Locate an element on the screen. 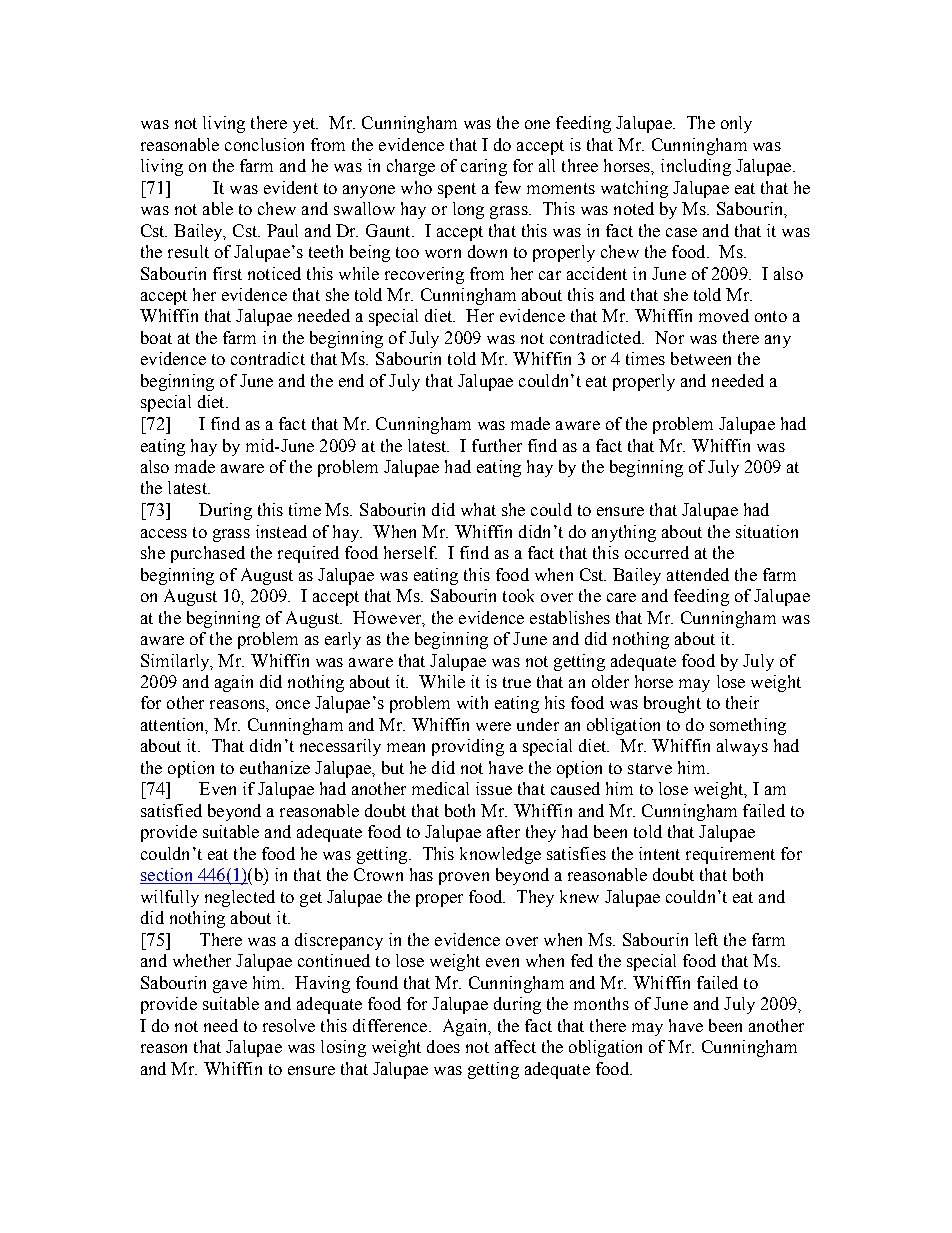 The width and height of the screenshot is (952, 1233). attended is located at coordinates (698, 574).
